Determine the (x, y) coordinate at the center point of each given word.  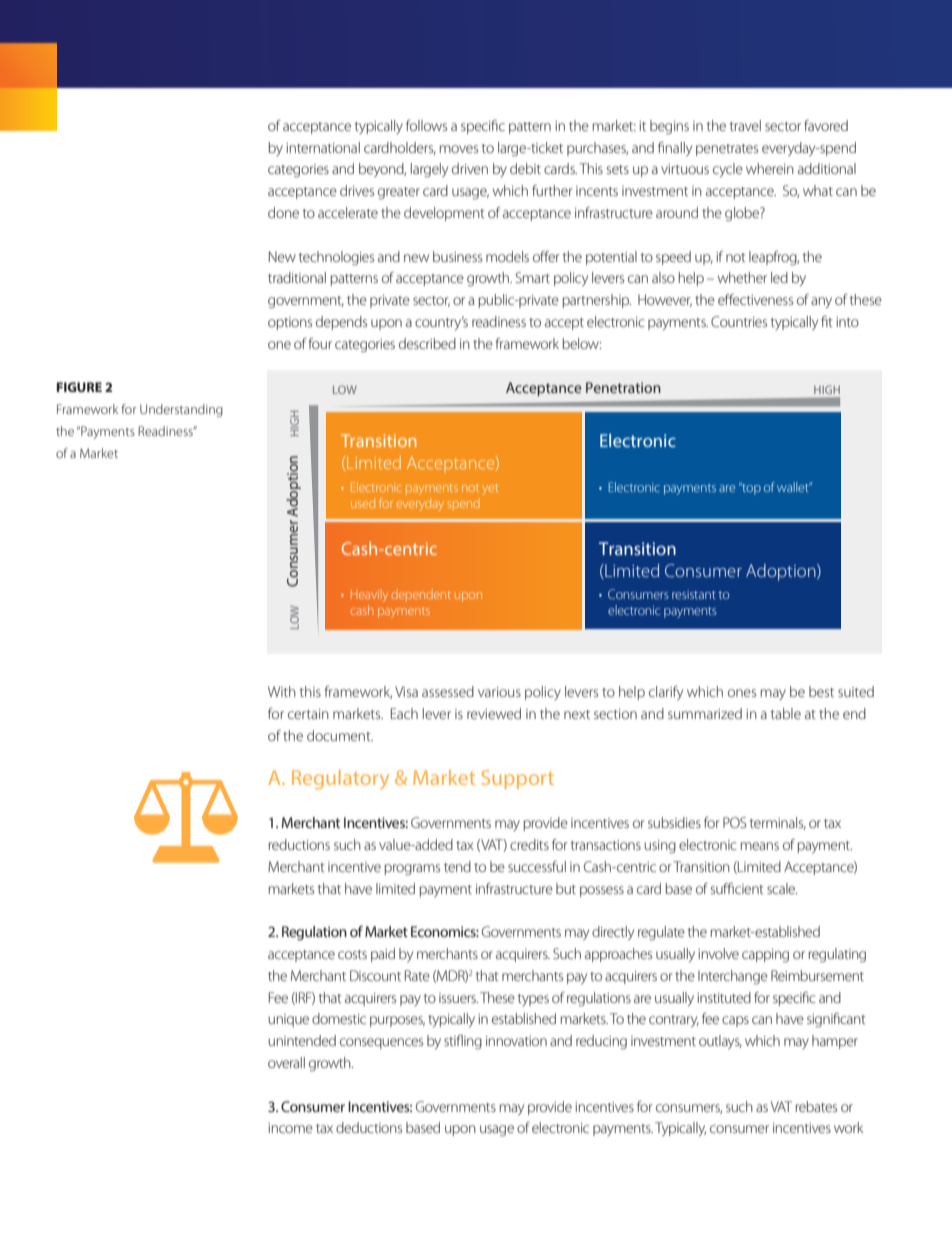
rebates (816, 1106)
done (283, 212)
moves (459, 149)
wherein (770, 168)
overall (286, 1062)
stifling (463, 1042)
